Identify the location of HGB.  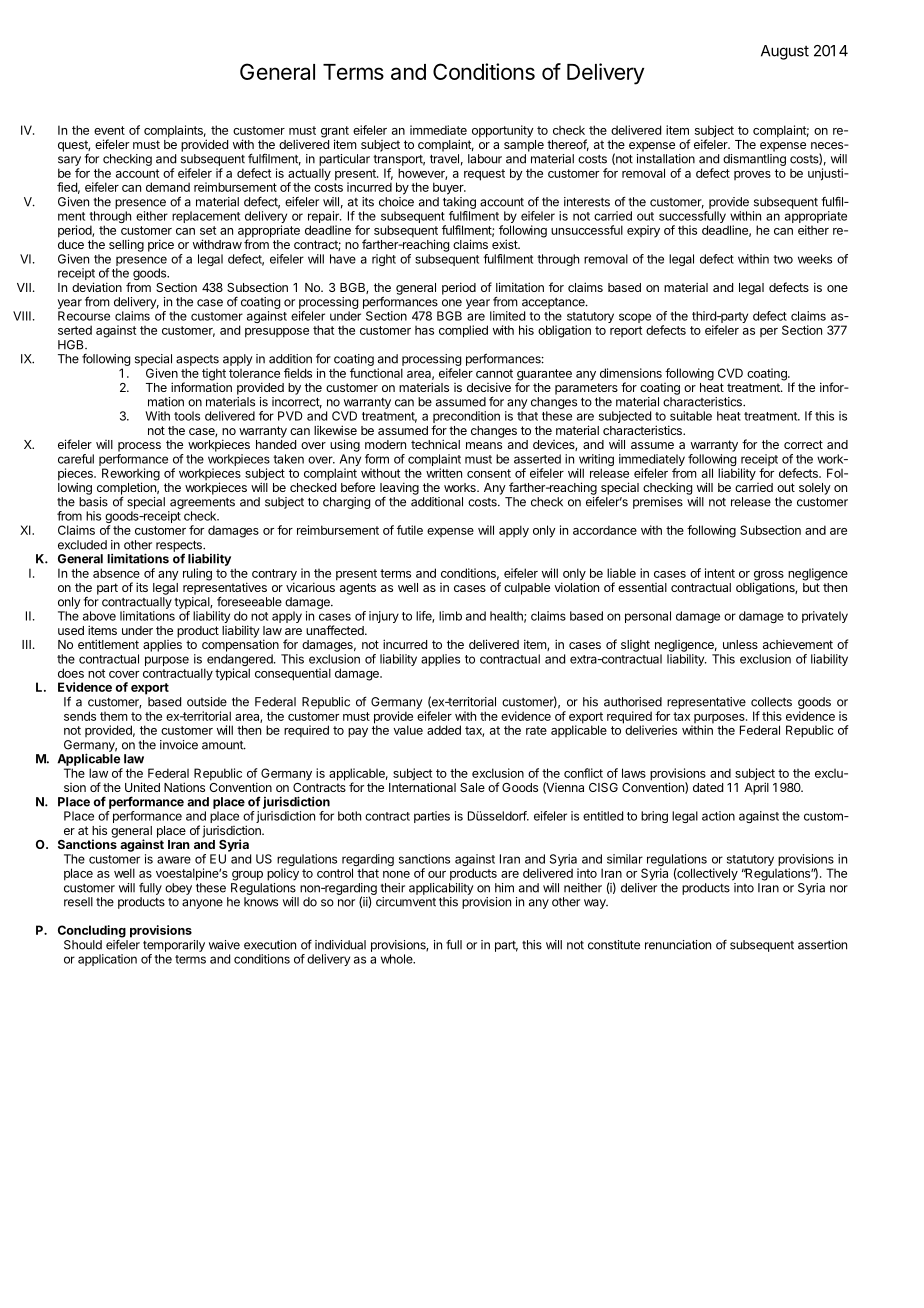
(72, 345).
